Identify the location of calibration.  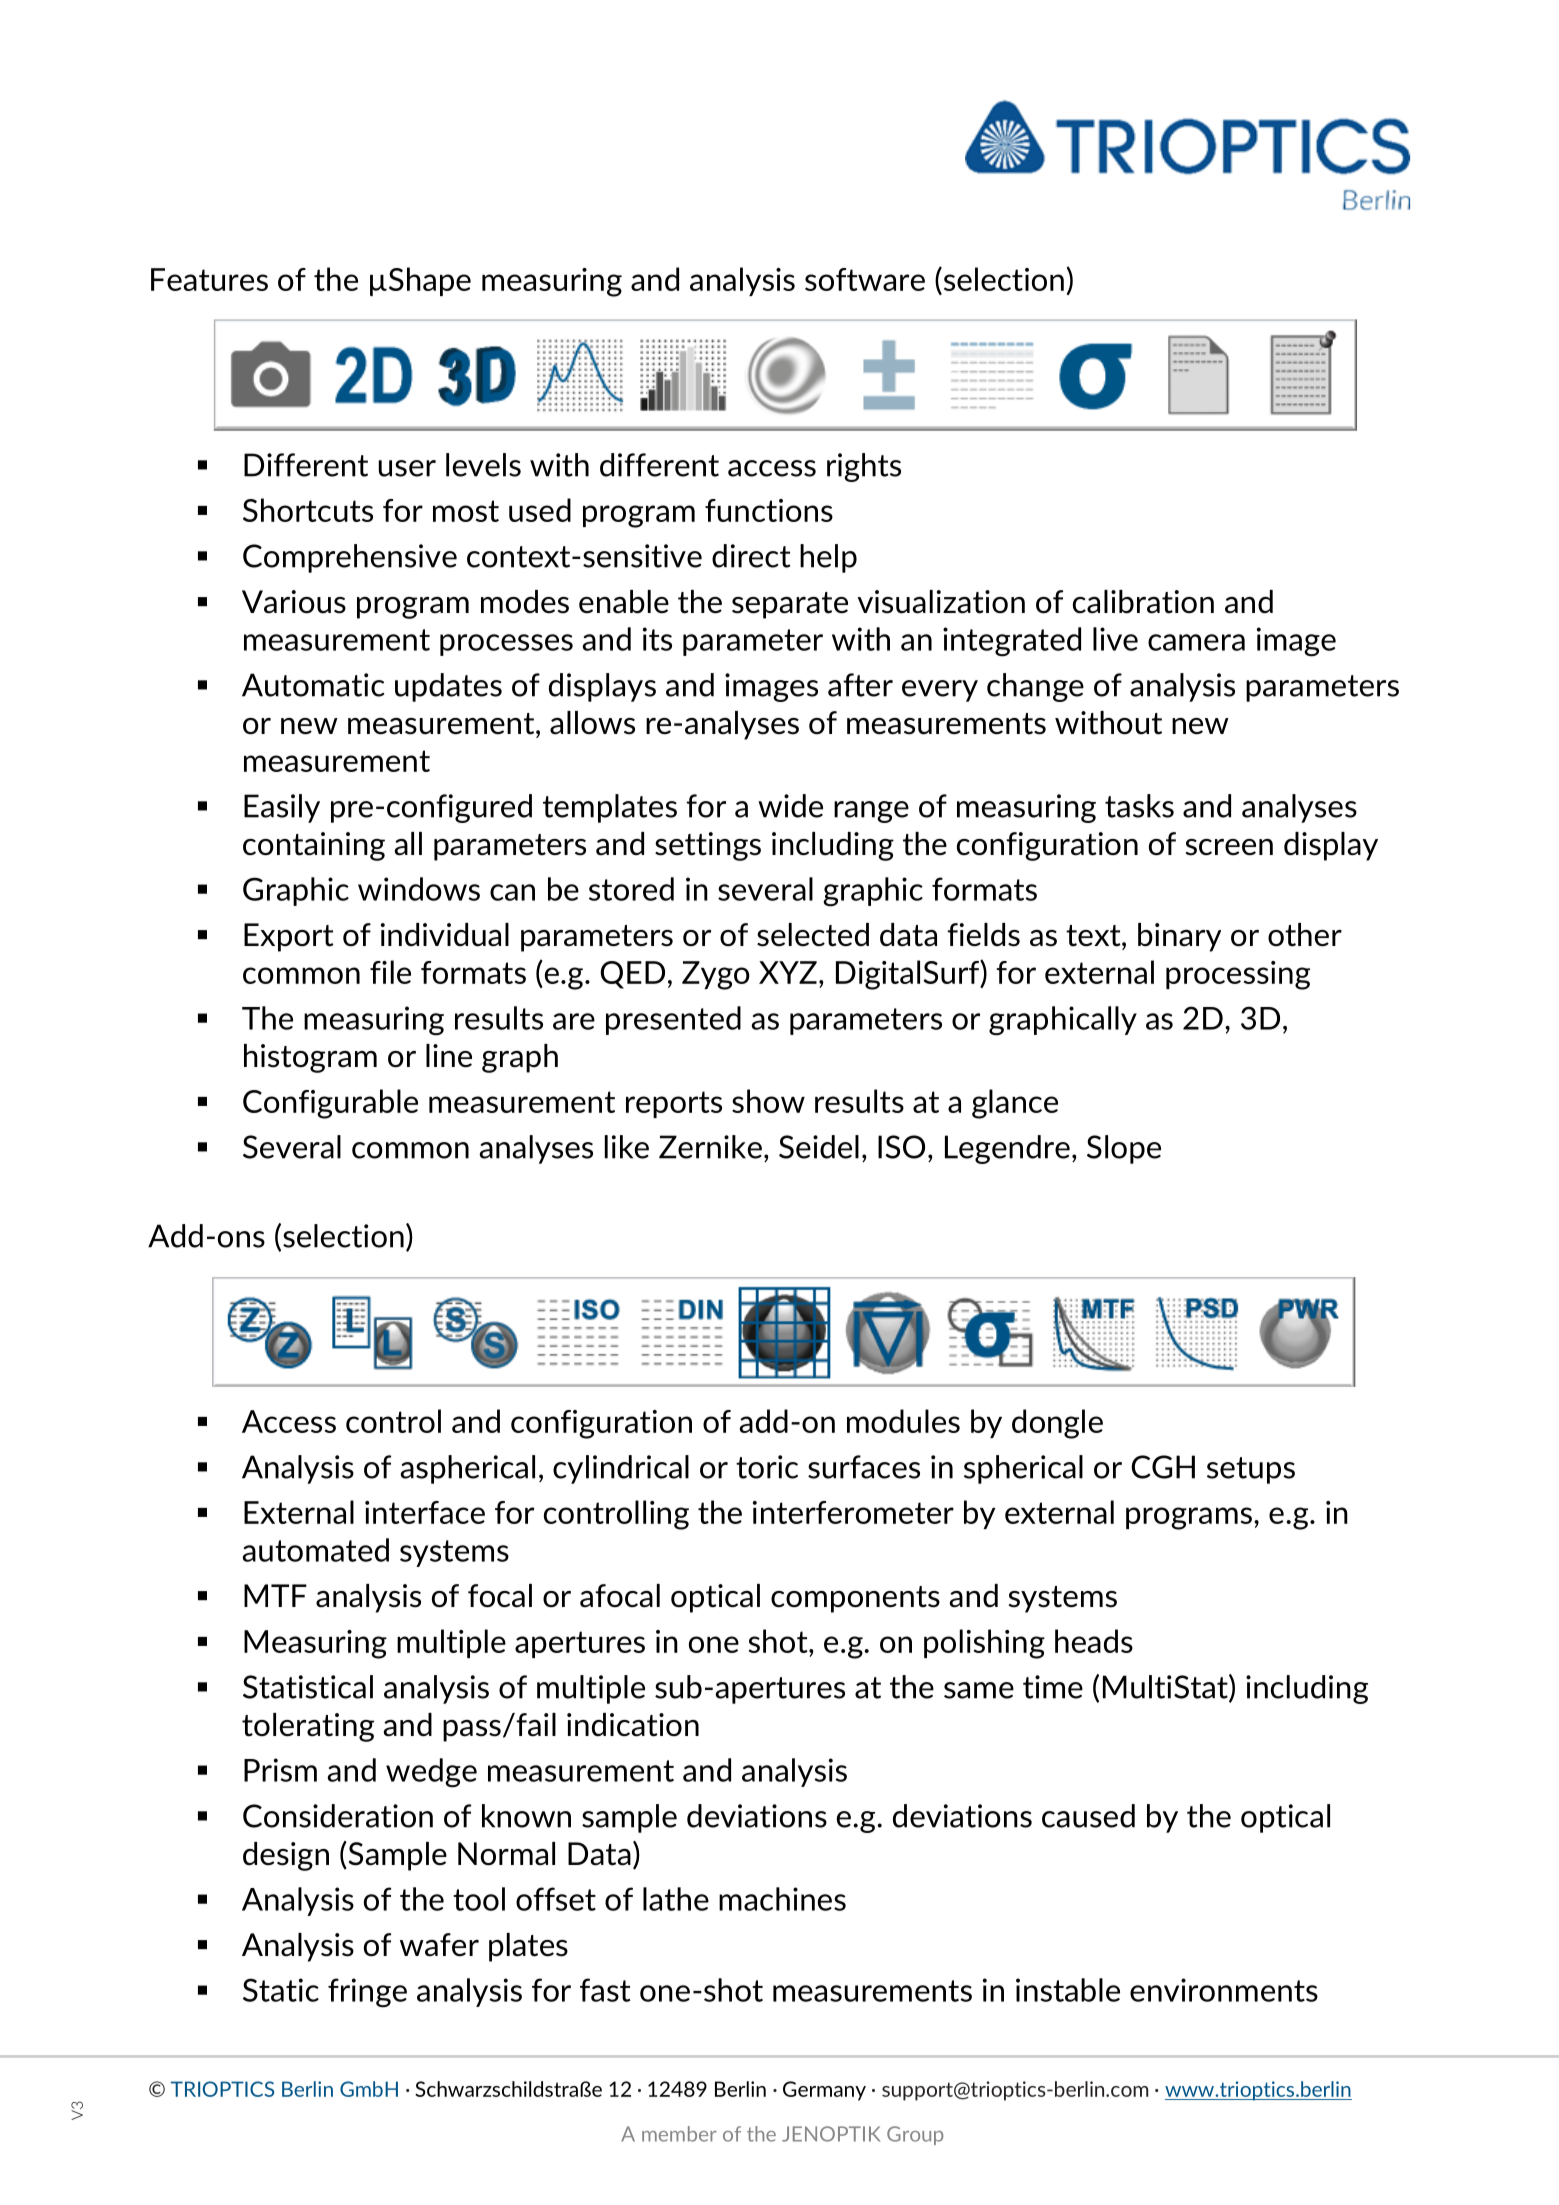
(1143, 602).
